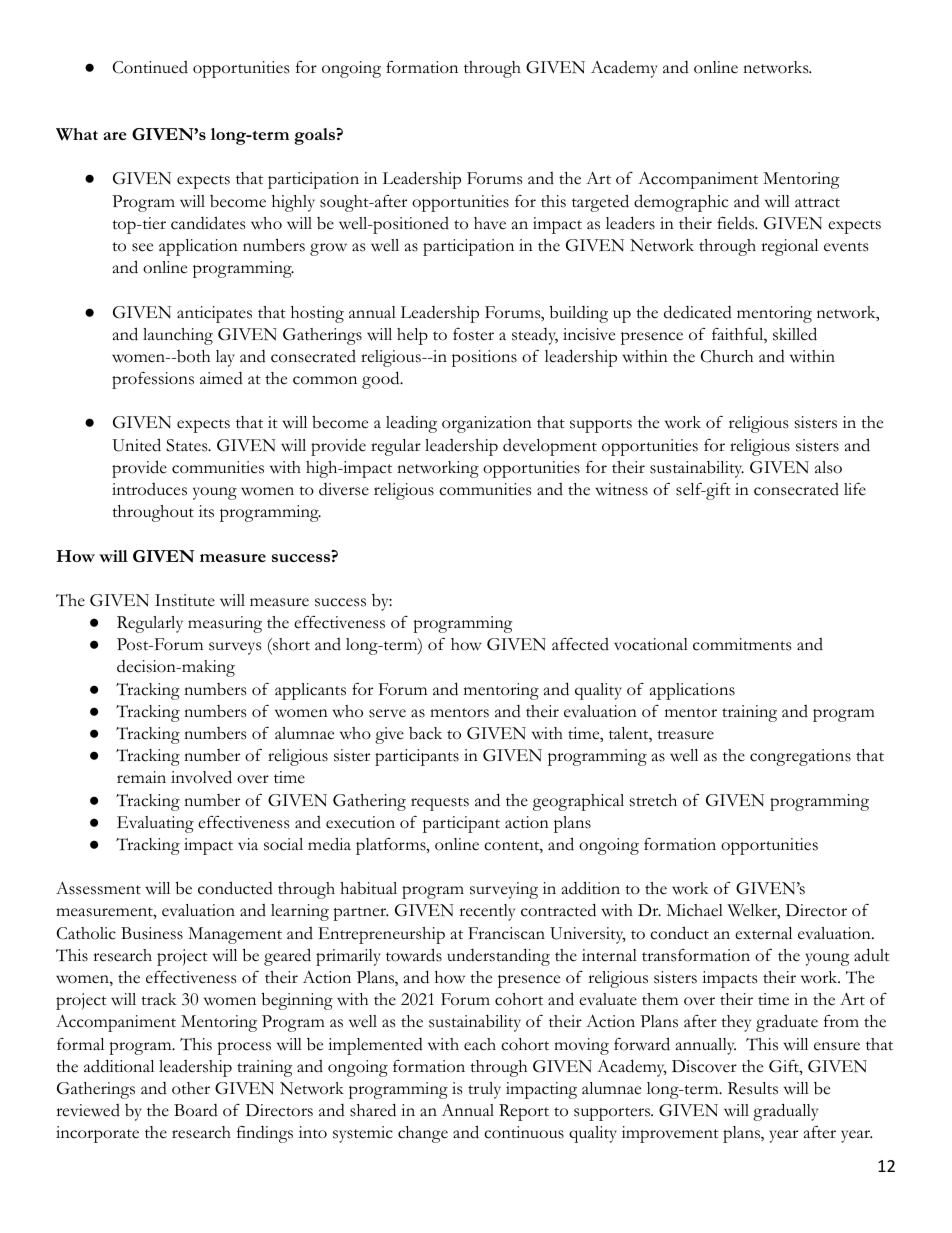  Describe the element at coordinates (828, 467) in the page. I see `also` at that location.
